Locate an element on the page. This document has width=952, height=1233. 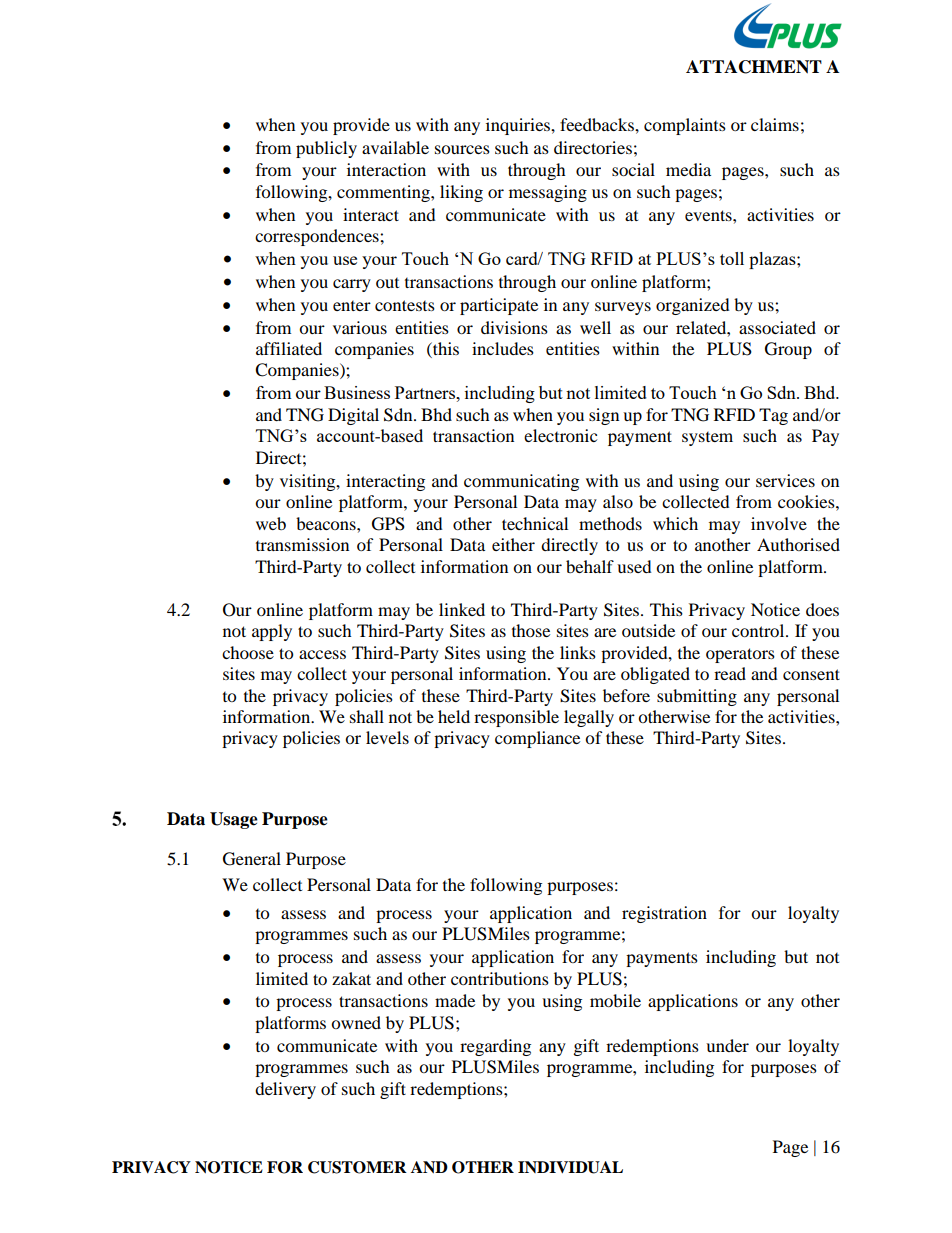
apply is located at coordinates (272, 632).
